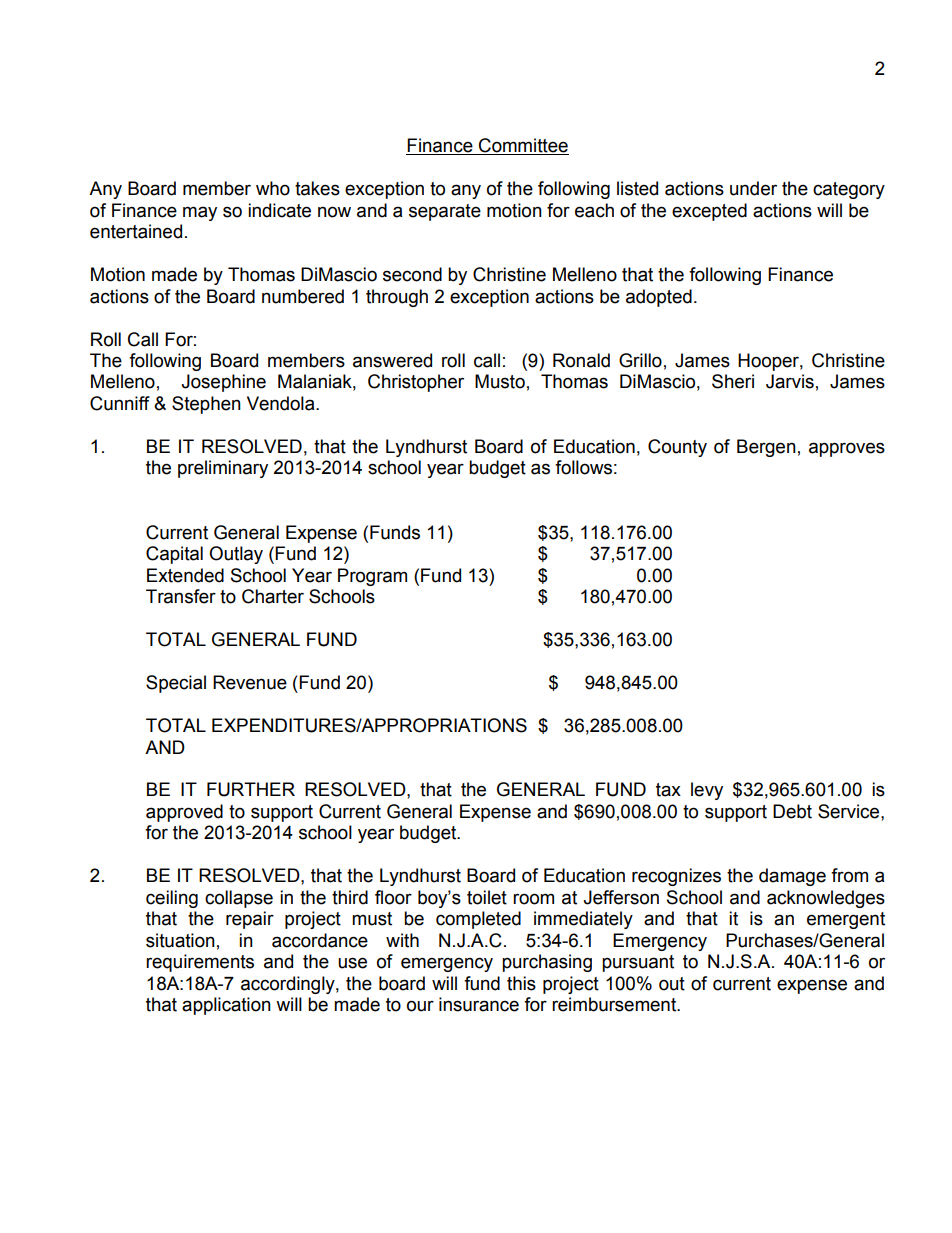  Describe the element at coordinates (521, 983) in the screenshot. I see `this` at that location.
